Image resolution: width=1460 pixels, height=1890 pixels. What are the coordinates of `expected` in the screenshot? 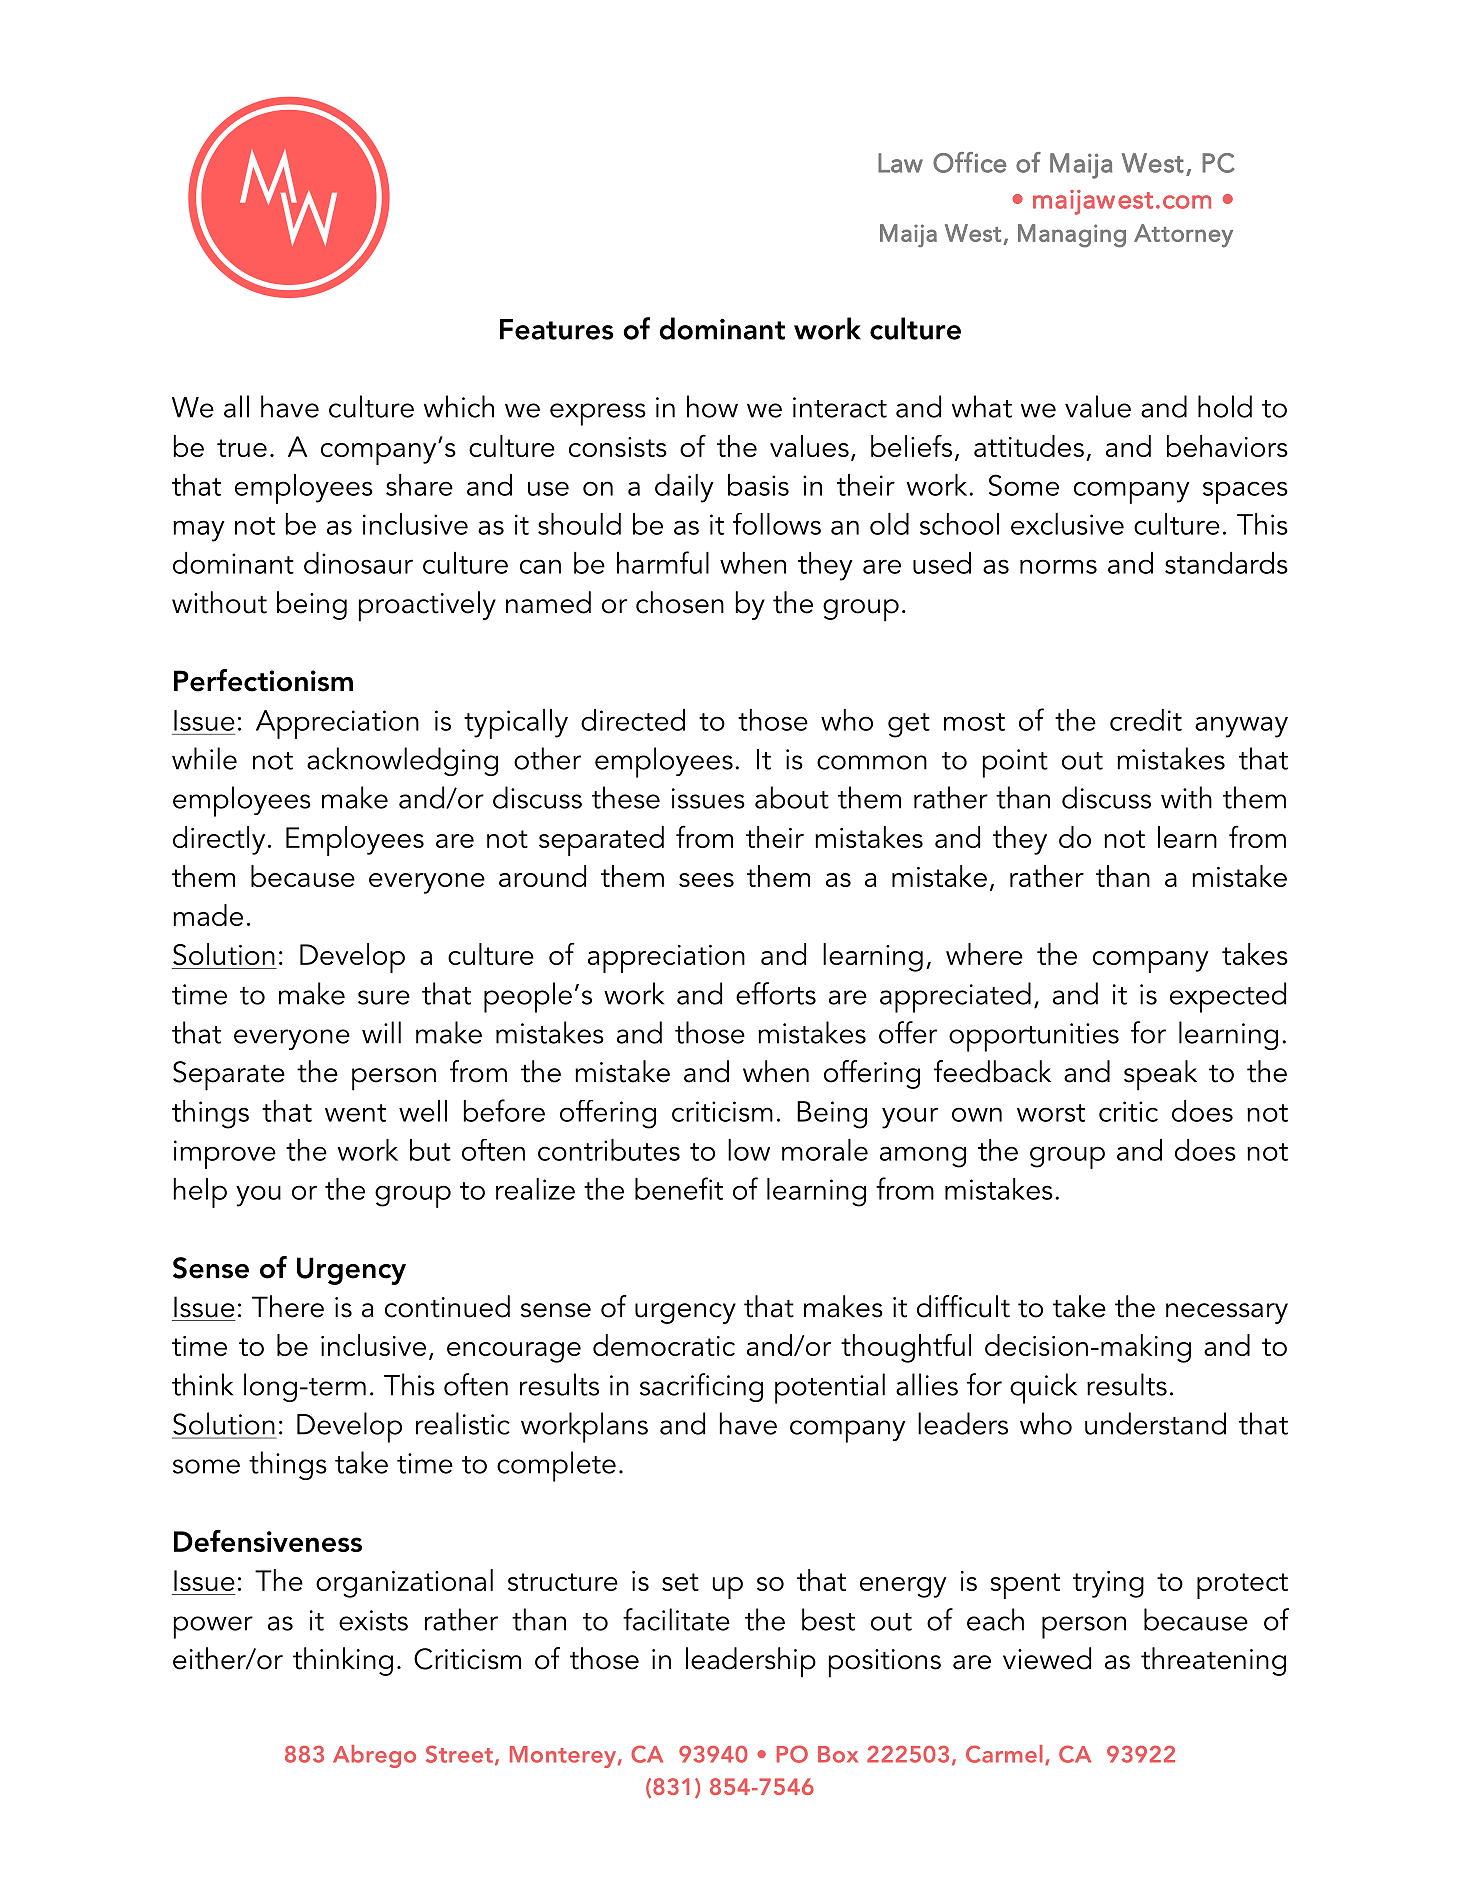 It's located at (1228, 997).
